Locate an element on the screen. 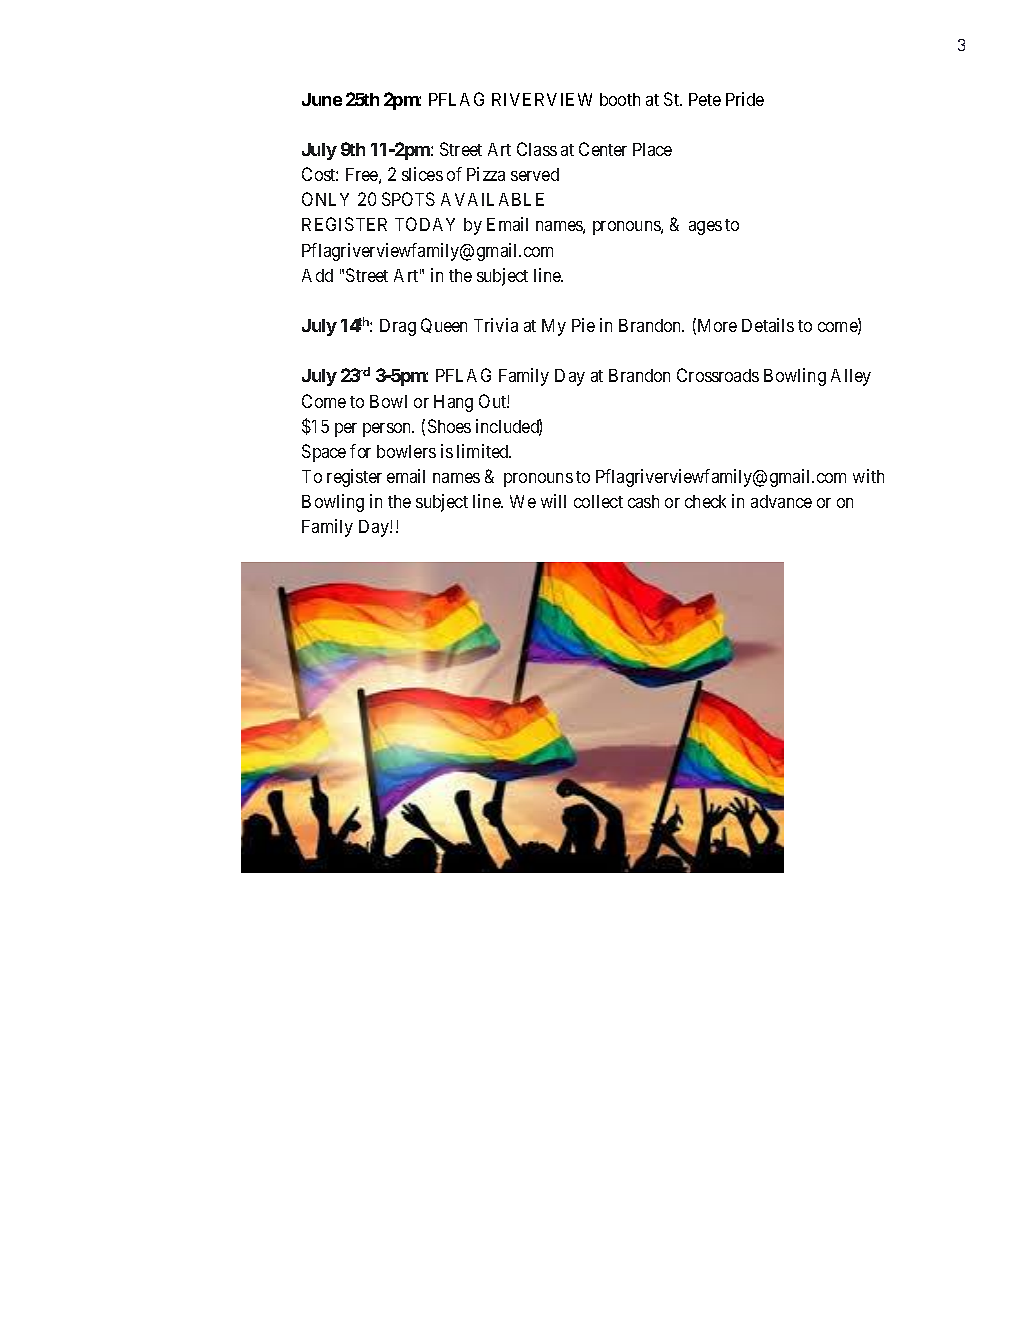 This screenshot has height=1328, width=1026. Details is located at coordinates (768, 325).
